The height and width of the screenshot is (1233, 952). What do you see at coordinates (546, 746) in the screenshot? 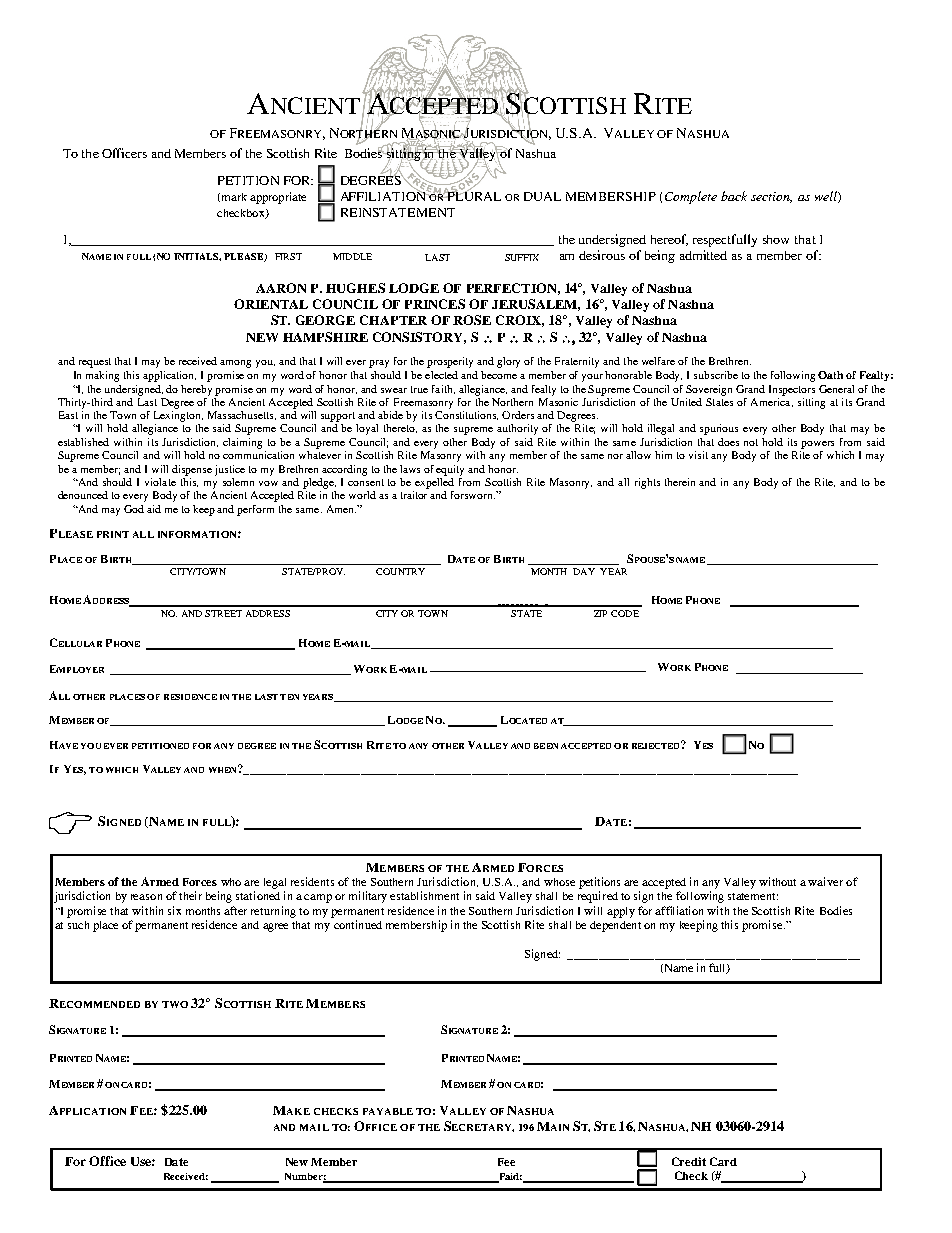
I see `BEEN` at bounding box center [546, 746].
